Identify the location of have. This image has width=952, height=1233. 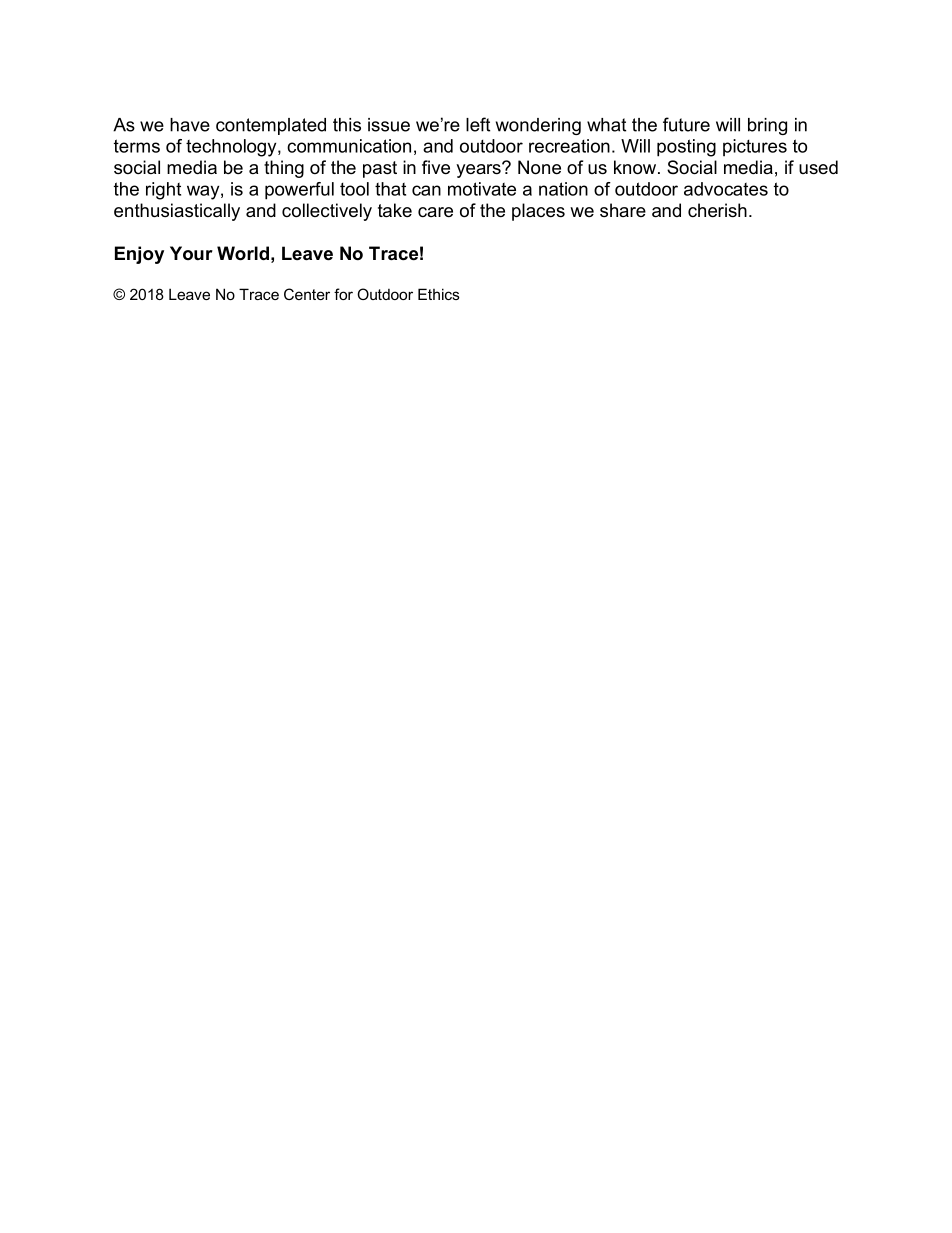
(190, 125).
